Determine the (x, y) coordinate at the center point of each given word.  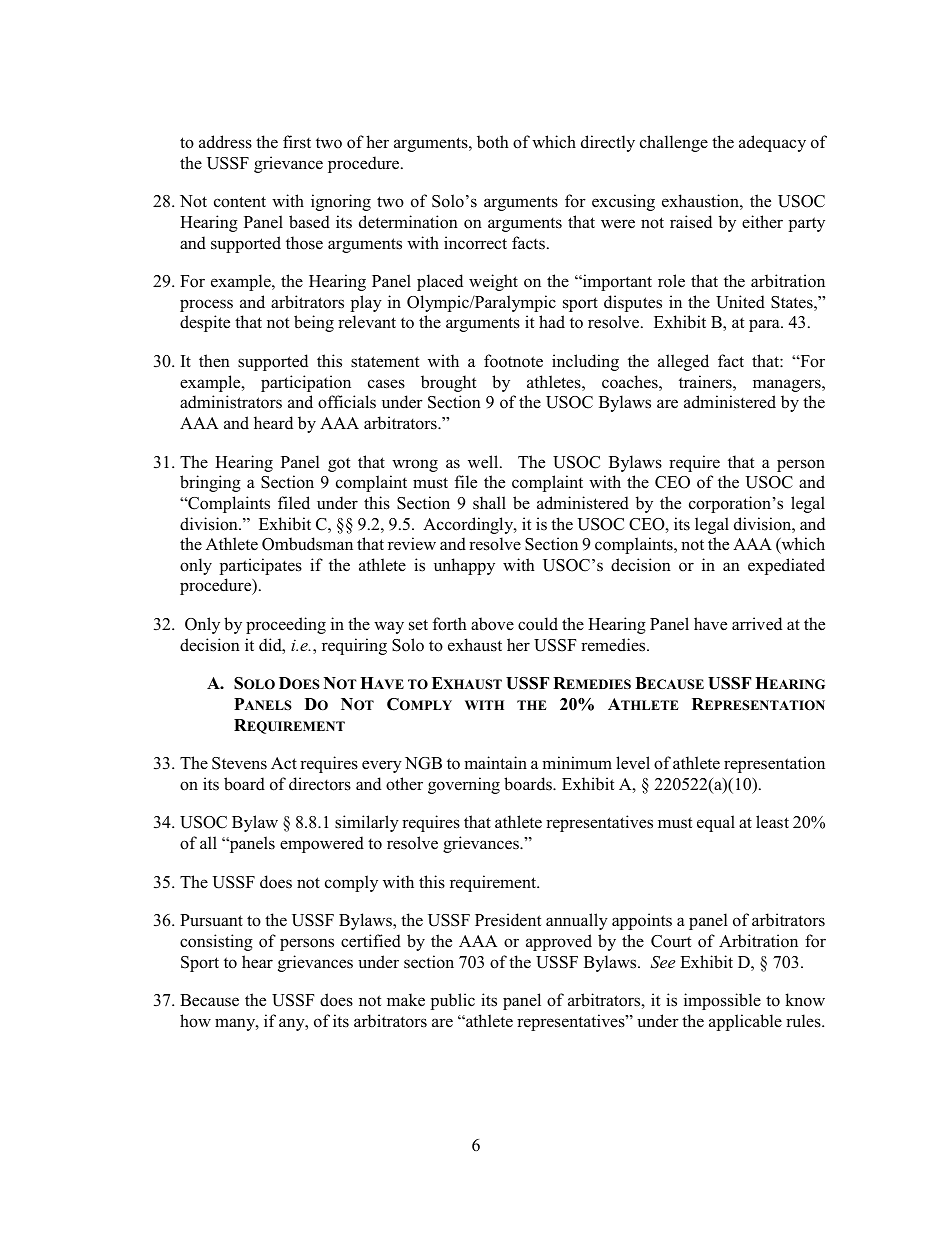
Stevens (239, 763)
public (453, 1001)
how (195, 1021)
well (484, 462)
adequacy (772, 143)
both (493, 142)
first (297, 142)
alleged (683, 362)
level (633, 763)
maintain (495, 762)
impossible (722, 1001)
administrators (231, 402)
